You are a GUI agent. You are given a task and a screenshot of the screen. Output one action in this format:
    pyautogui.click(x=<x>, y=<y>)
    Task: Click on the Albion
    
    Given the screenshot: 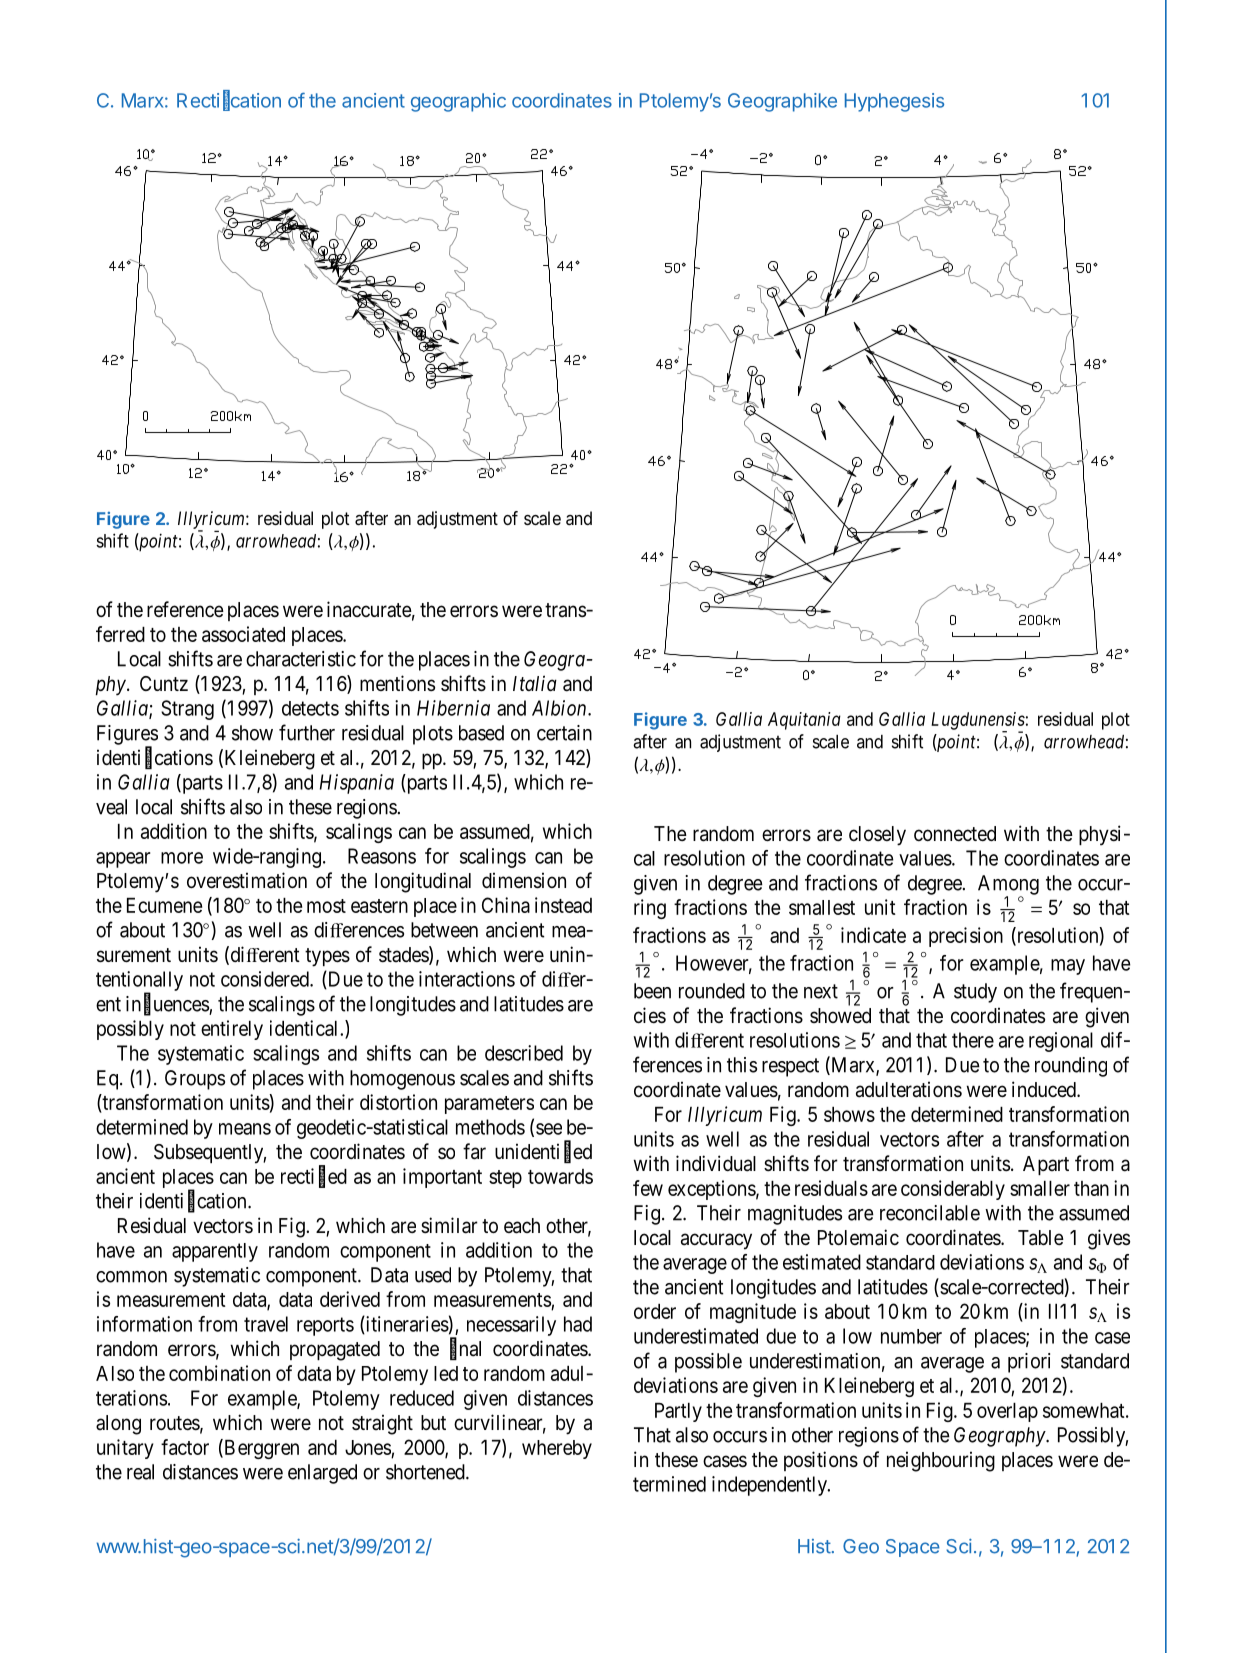 What is the action you would take?
    pyautogui.click(x=560, y=708)
